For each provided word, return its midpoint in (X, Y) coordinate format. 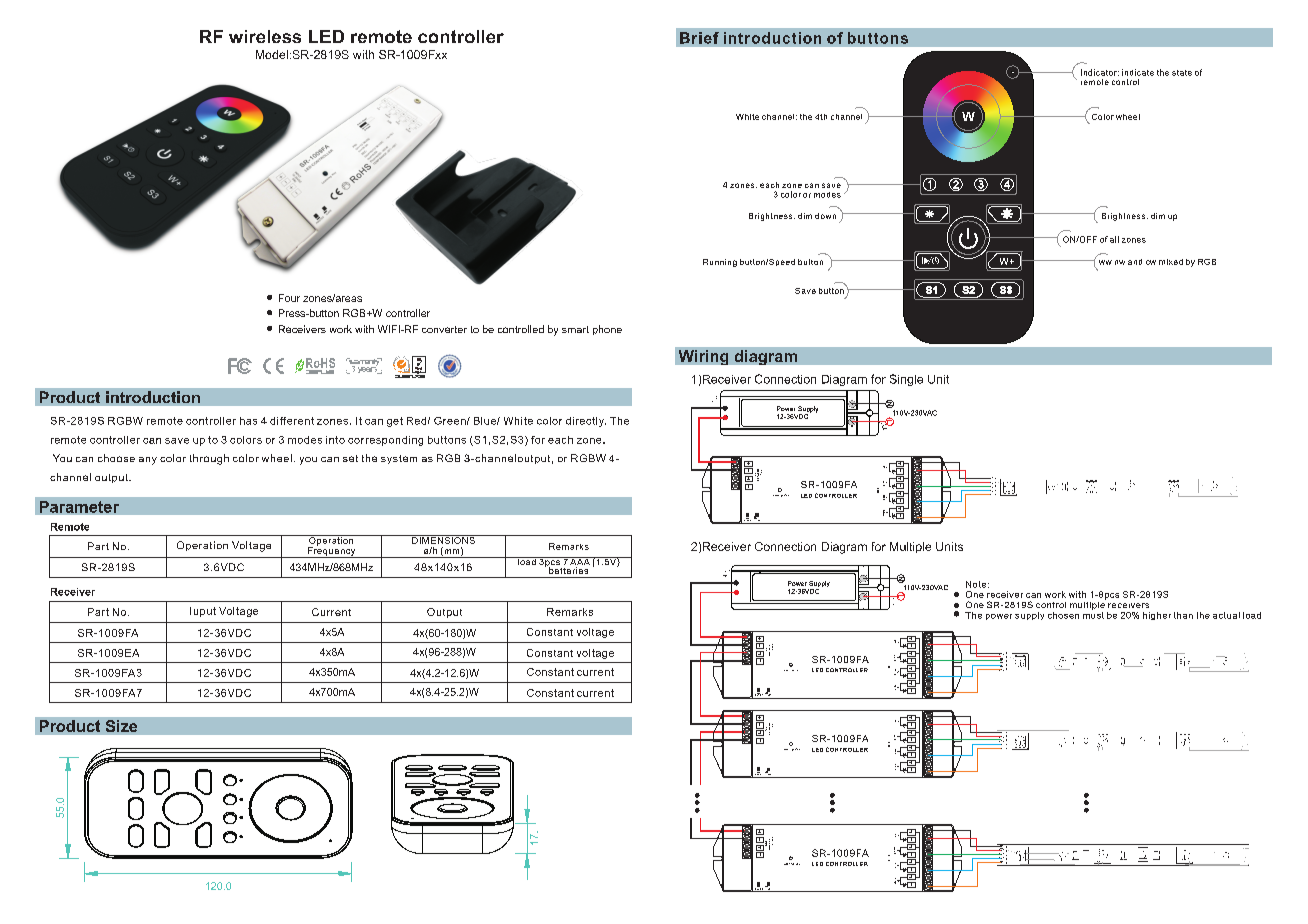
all (1114, 239)
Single (906, 380)
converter (444, 329)
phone (607, 330)
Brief (699, 38)
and (1135, 262)
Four (289, 298)
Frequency (332, 551)
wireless (265, 36)
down (825, 216)
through (209, 459)
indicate (1138, 72)
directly (586, 422)
